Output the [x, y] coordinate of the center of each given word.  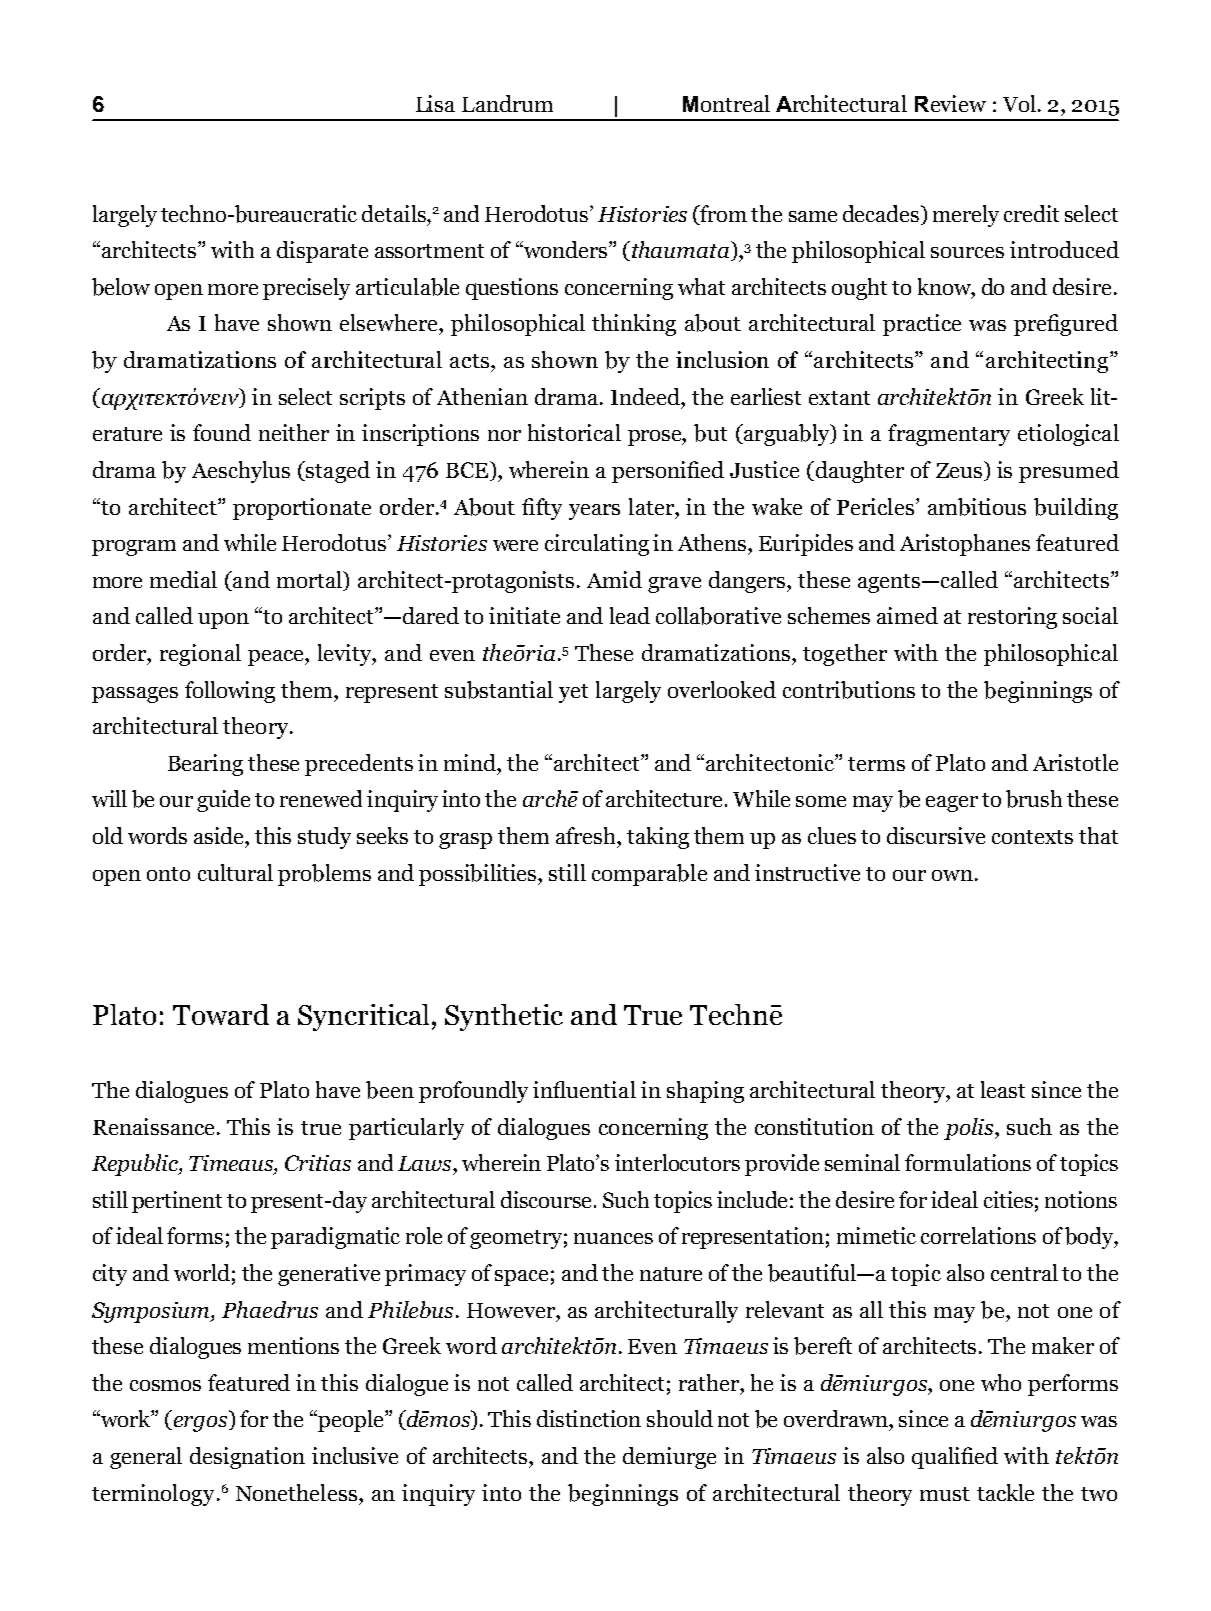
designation [247, 1458]
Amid [614, 579]
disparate [322, 252]
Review [950, 103]
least [1003, 1089]
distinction [589, 1418]
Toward [221, 1014]
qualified [955, 1458]
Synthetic [504, 1017]
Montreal [726, 103]
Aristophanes [965, 545]
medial [183, 579]
